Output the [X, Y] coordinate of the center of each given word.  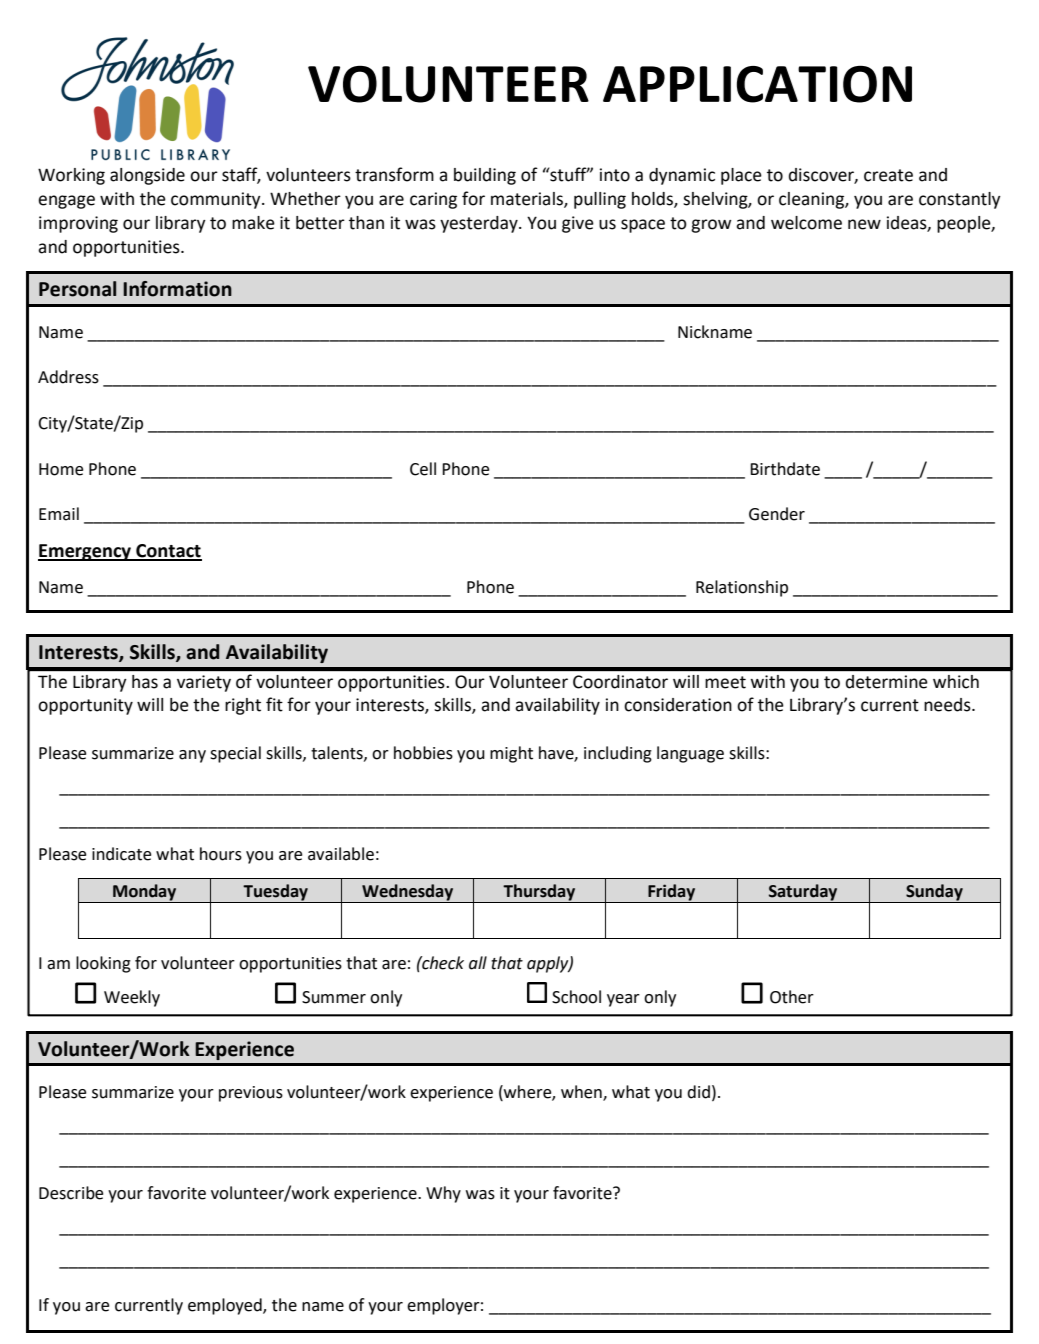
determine [886, 682]
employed [226, 1306]
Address [68, 377]
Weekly [132, 998]
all [478, 963]
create [888, 175]
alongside [147, 176]
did [698, 1092]
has [145, 682]
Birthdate [785, 469]
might [511, 754]
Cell [423, 469]
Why [443, 1194]
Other [792, 997]
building [485, 176]
